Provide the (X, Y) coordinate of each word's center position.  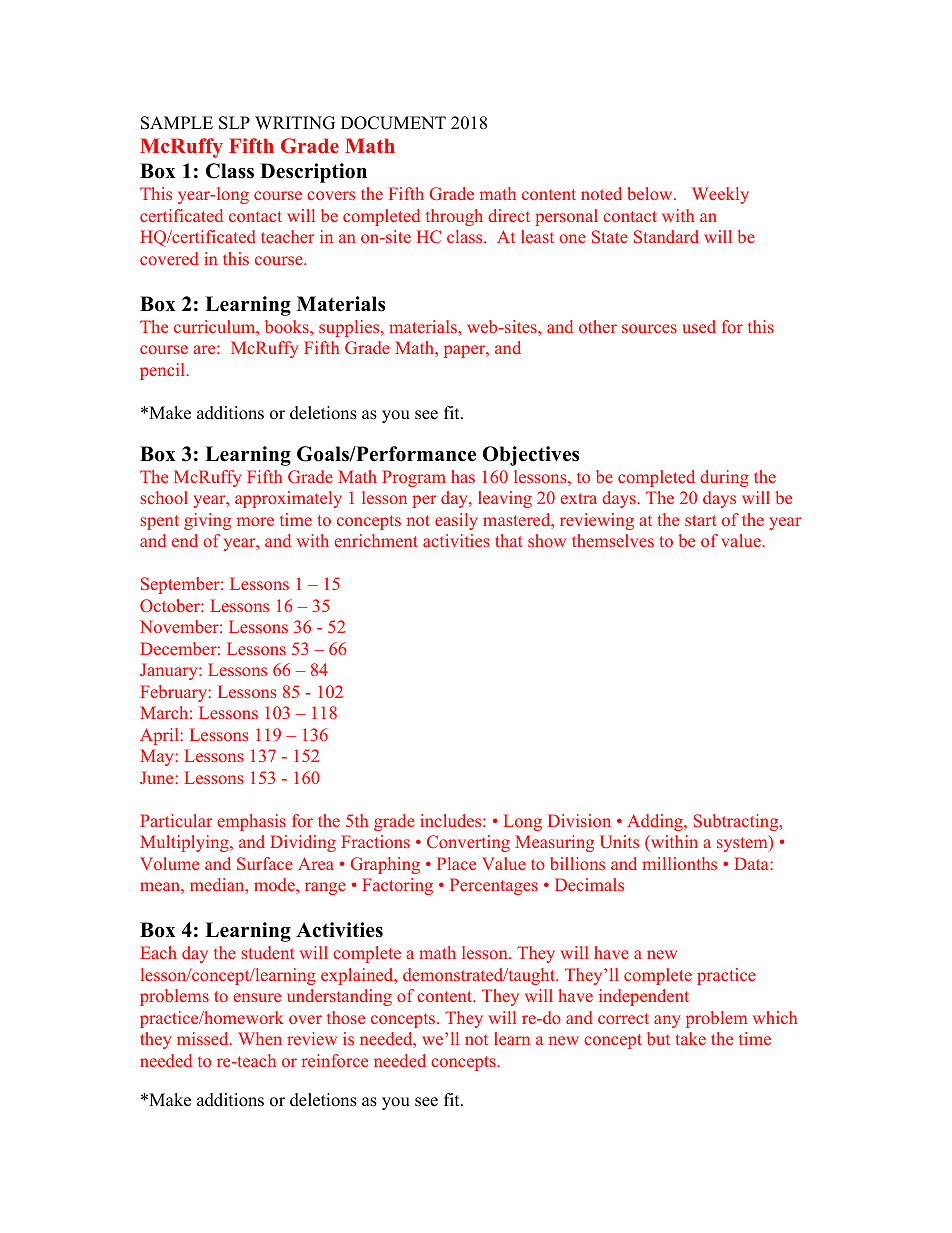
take (691, 1038)
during (724, 478)
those (346, 1017)
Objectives (531, 456)
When (260, 1038)
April (160, 736)
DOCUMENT (393, 123)
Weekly (720, 195)
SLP (234, 123)
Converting (468, 843)
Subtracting (737, 822)
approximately (288, 499)
